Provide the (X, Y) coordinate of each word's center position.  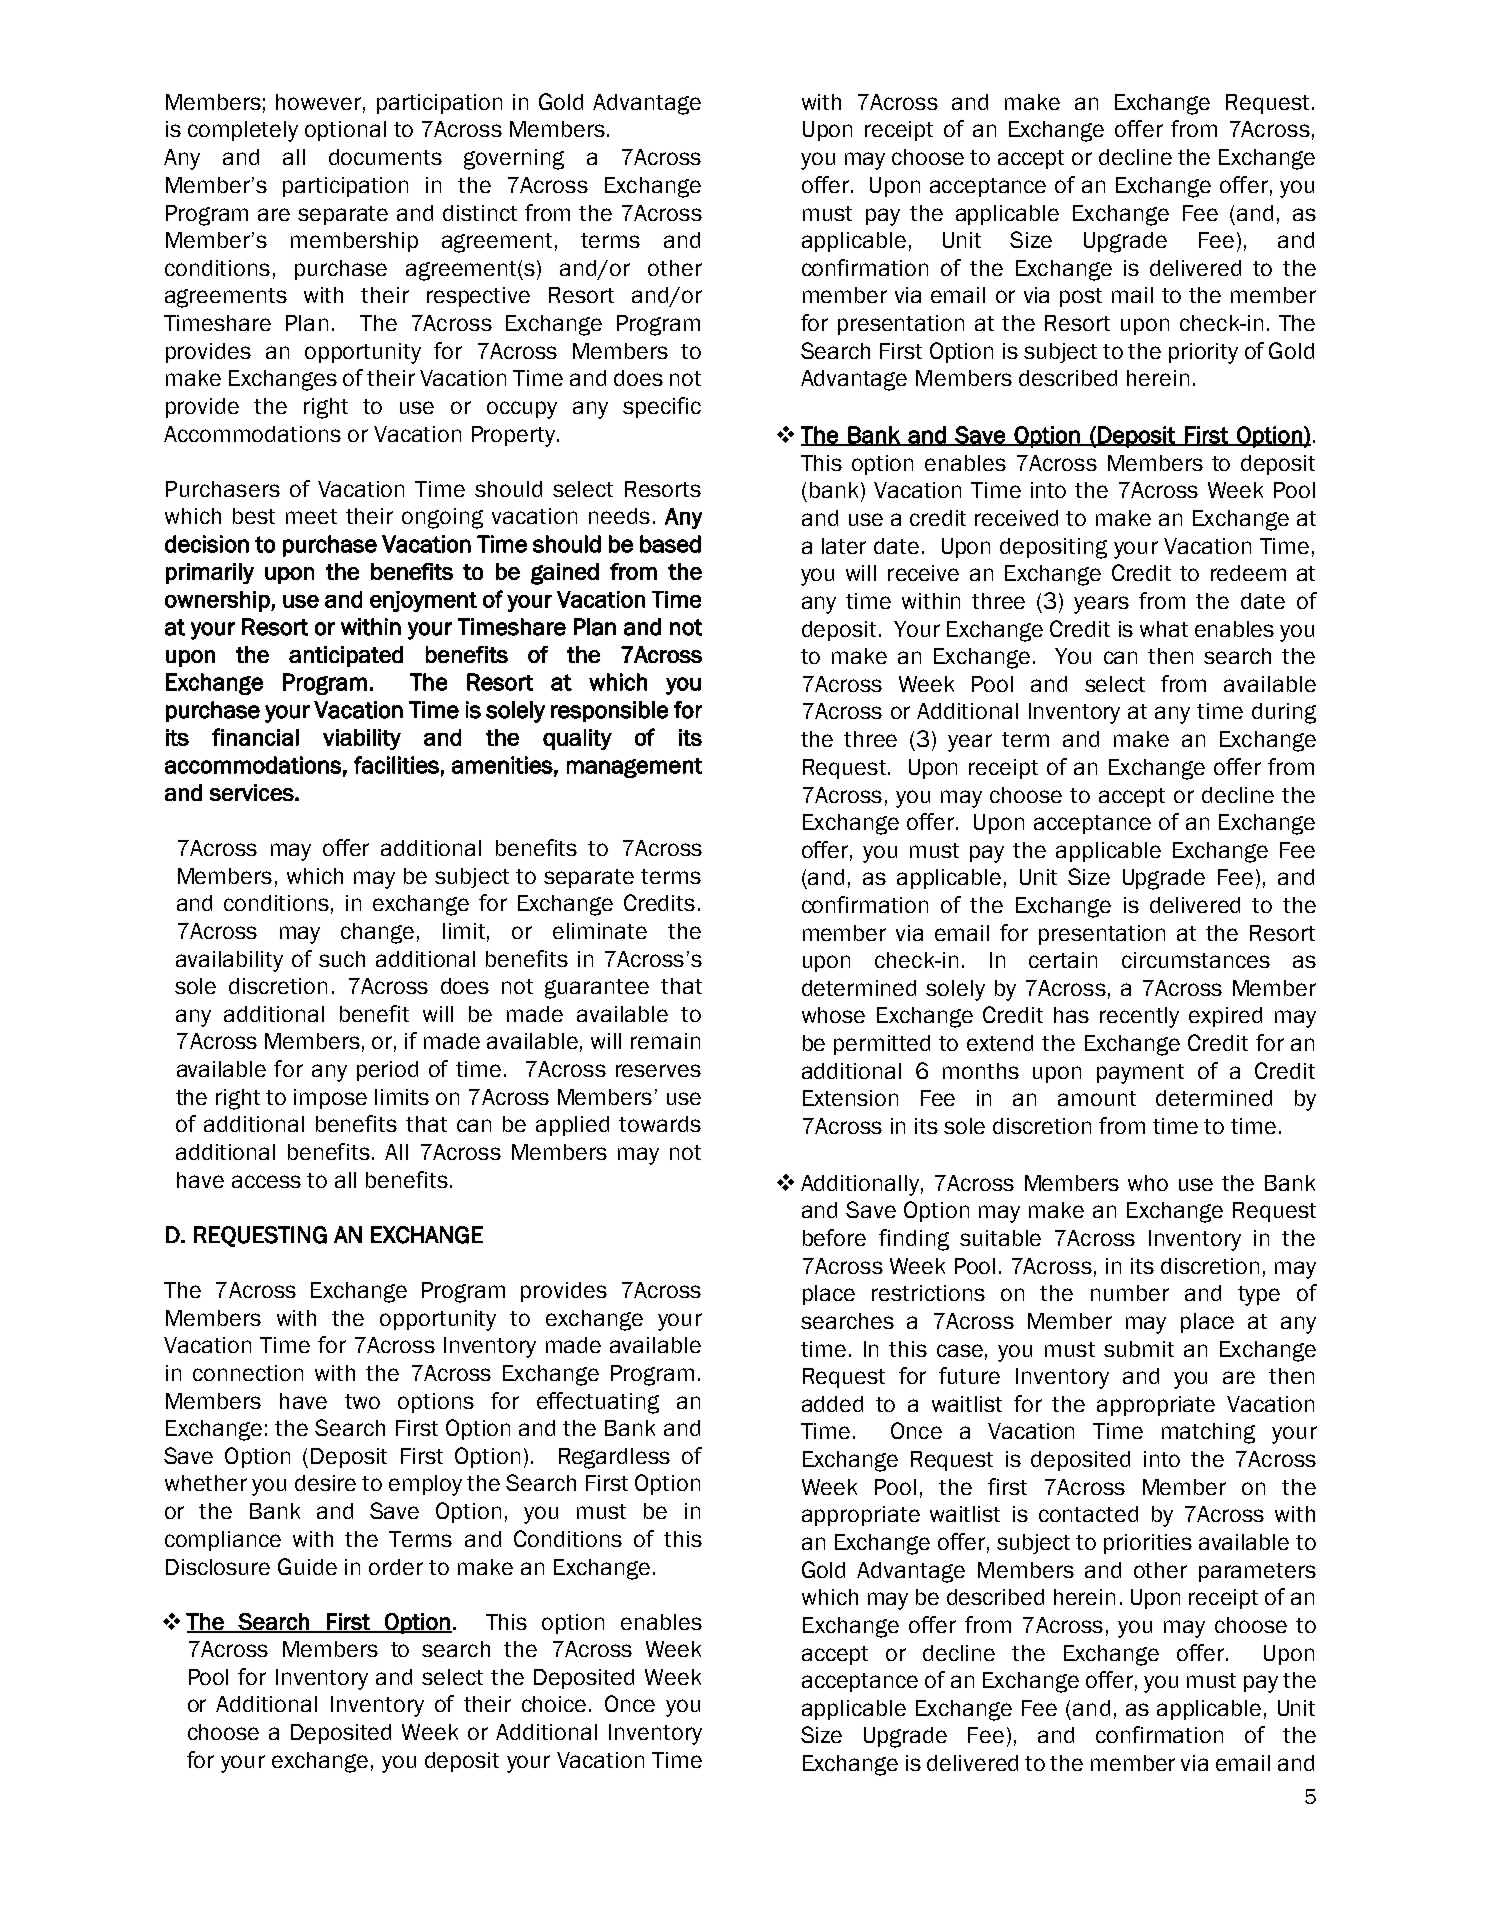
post (1081, 297)
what (1164, 629)
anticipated (346, 656)
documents (385, 157)
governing (514, 159)
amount (1097, 1098)
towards (660, 1124)
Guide (307, 1566)
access (266, 1181)
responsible (609, 711)
